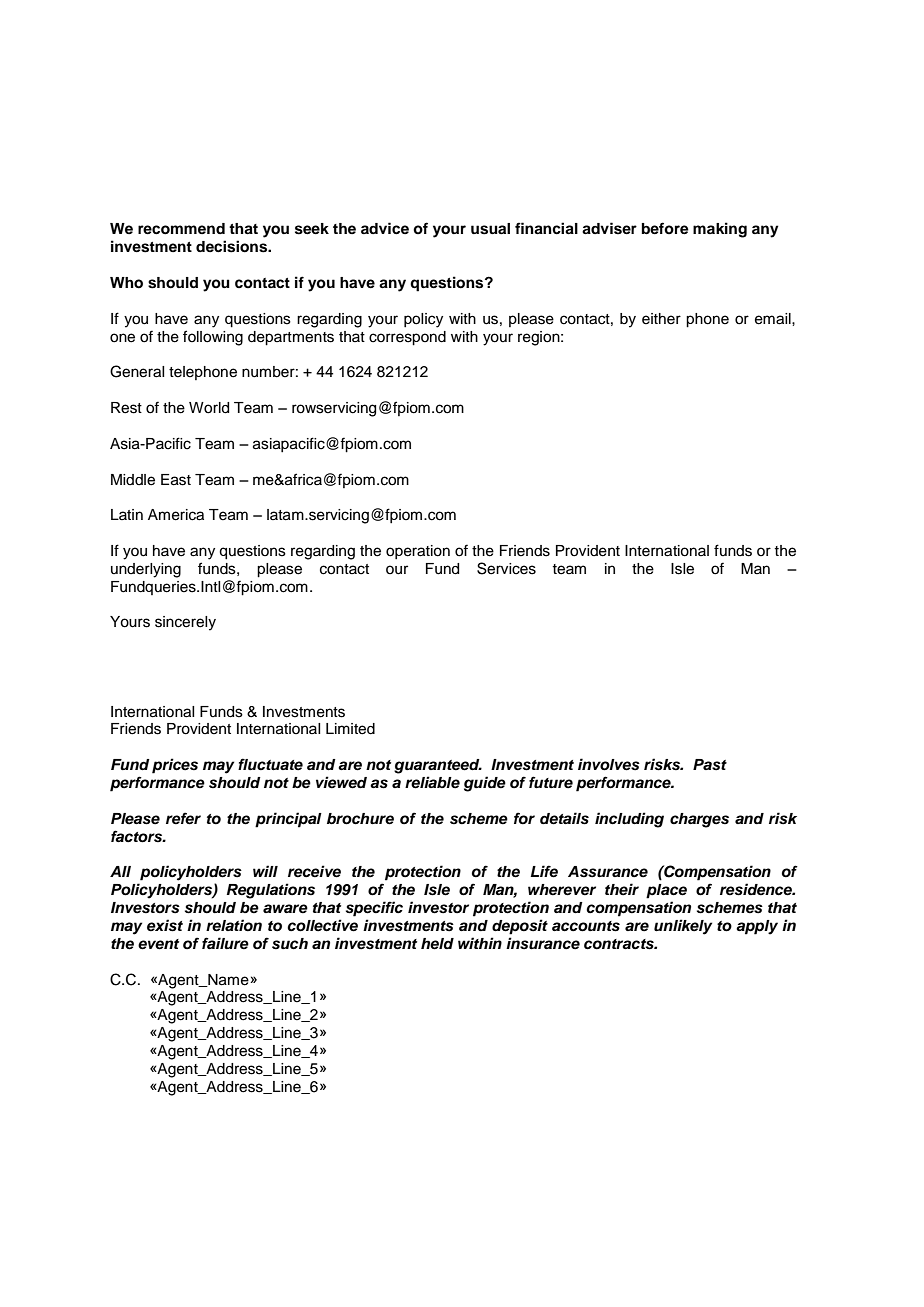 The image size is (924, 1307). I want to click on Limited, so click(350, 729).
